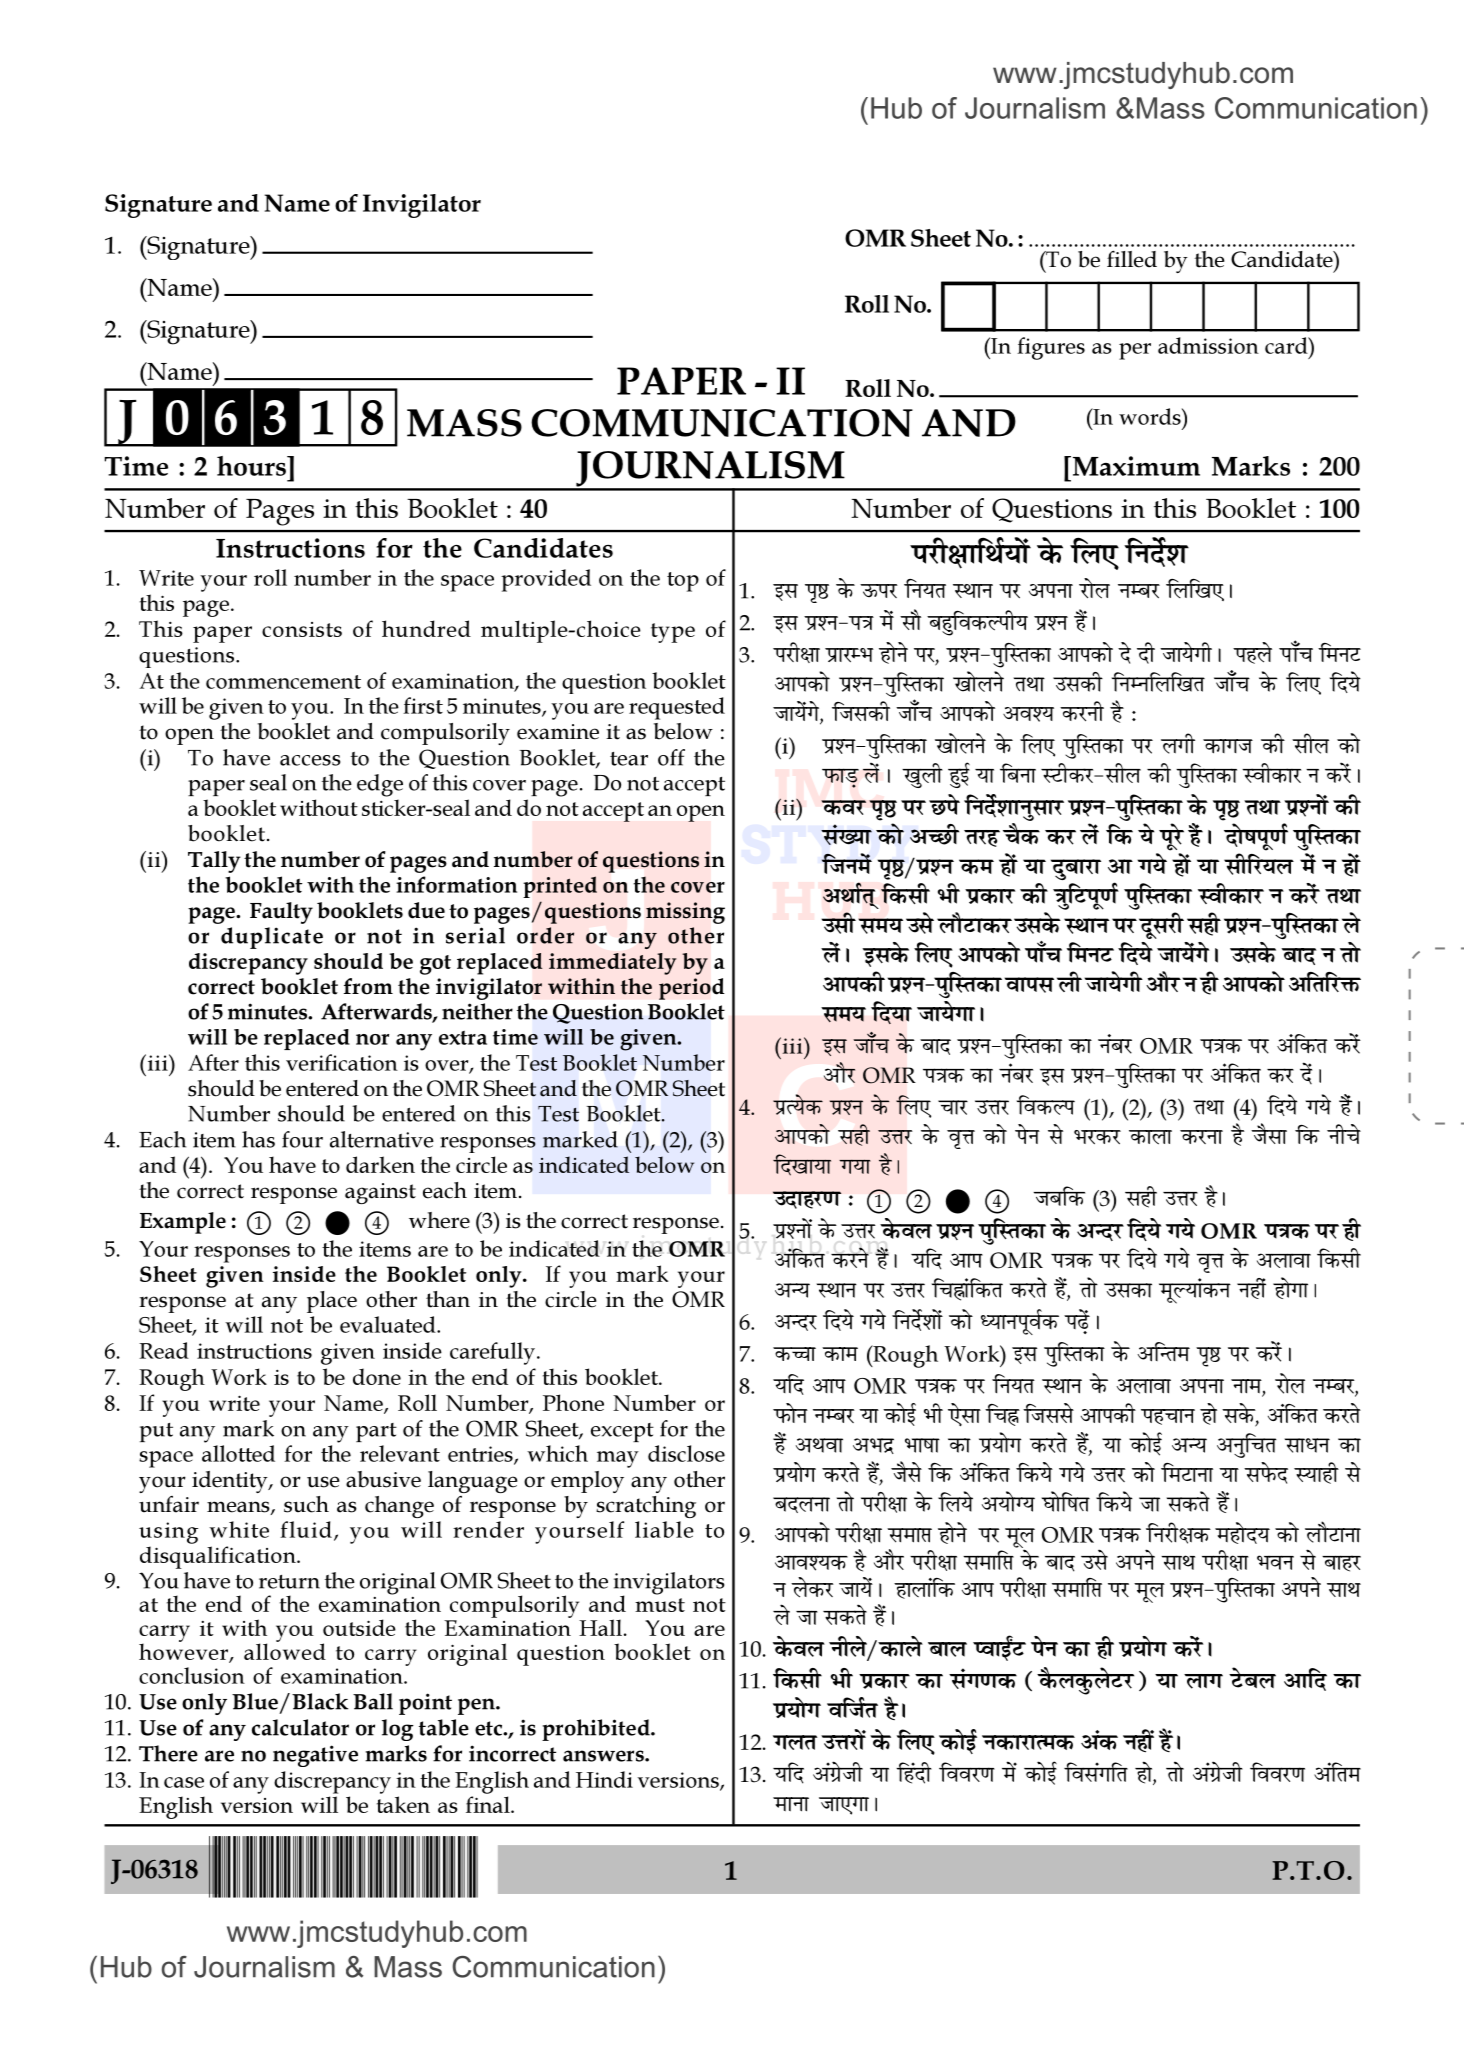  Describe the element at coordinates (604, 1756) in the page. I see `answers` at that location.
